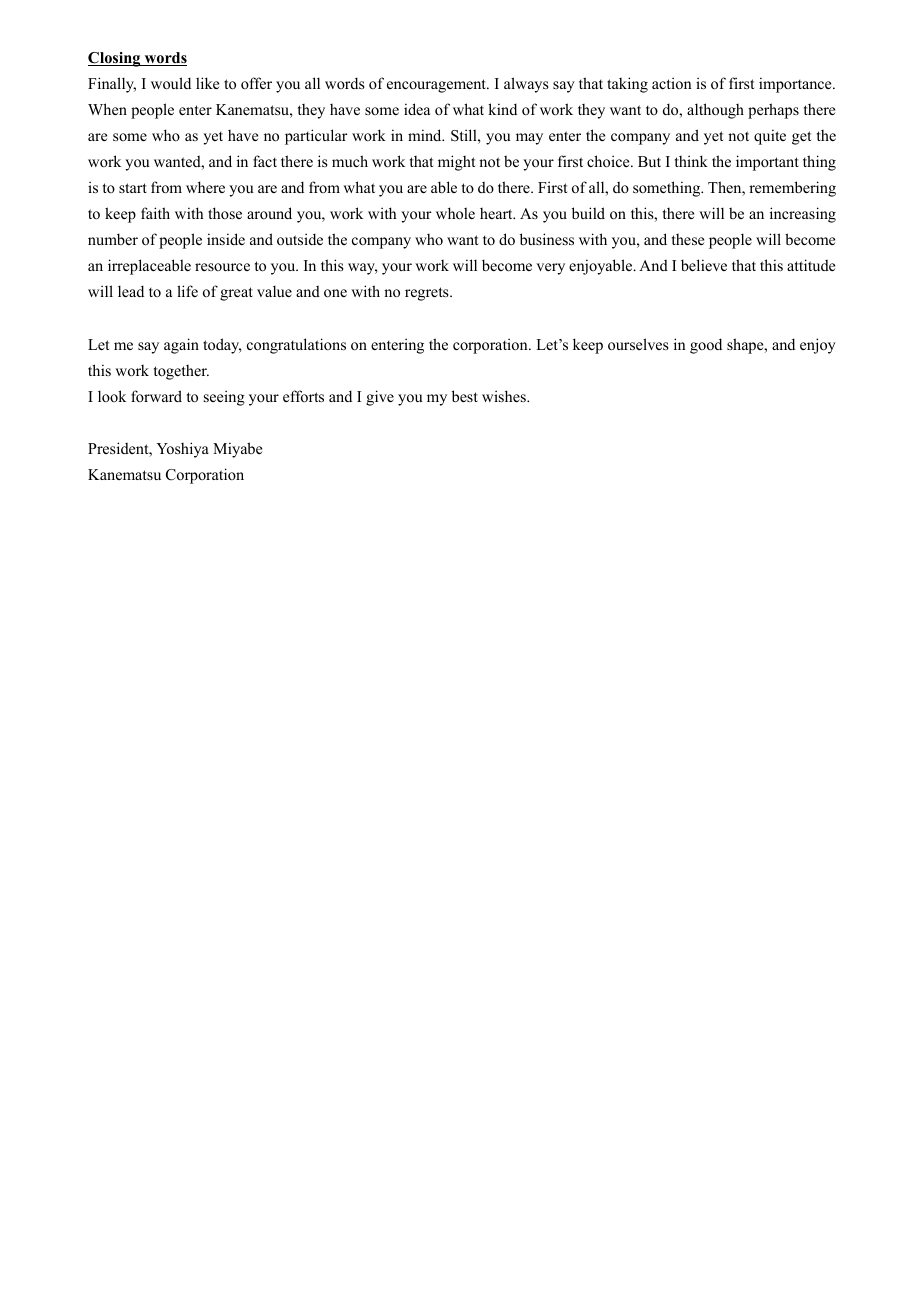  What do you see at coordinates (672, 83) in the page?
I see `action` at bounding box center [672, 83].
